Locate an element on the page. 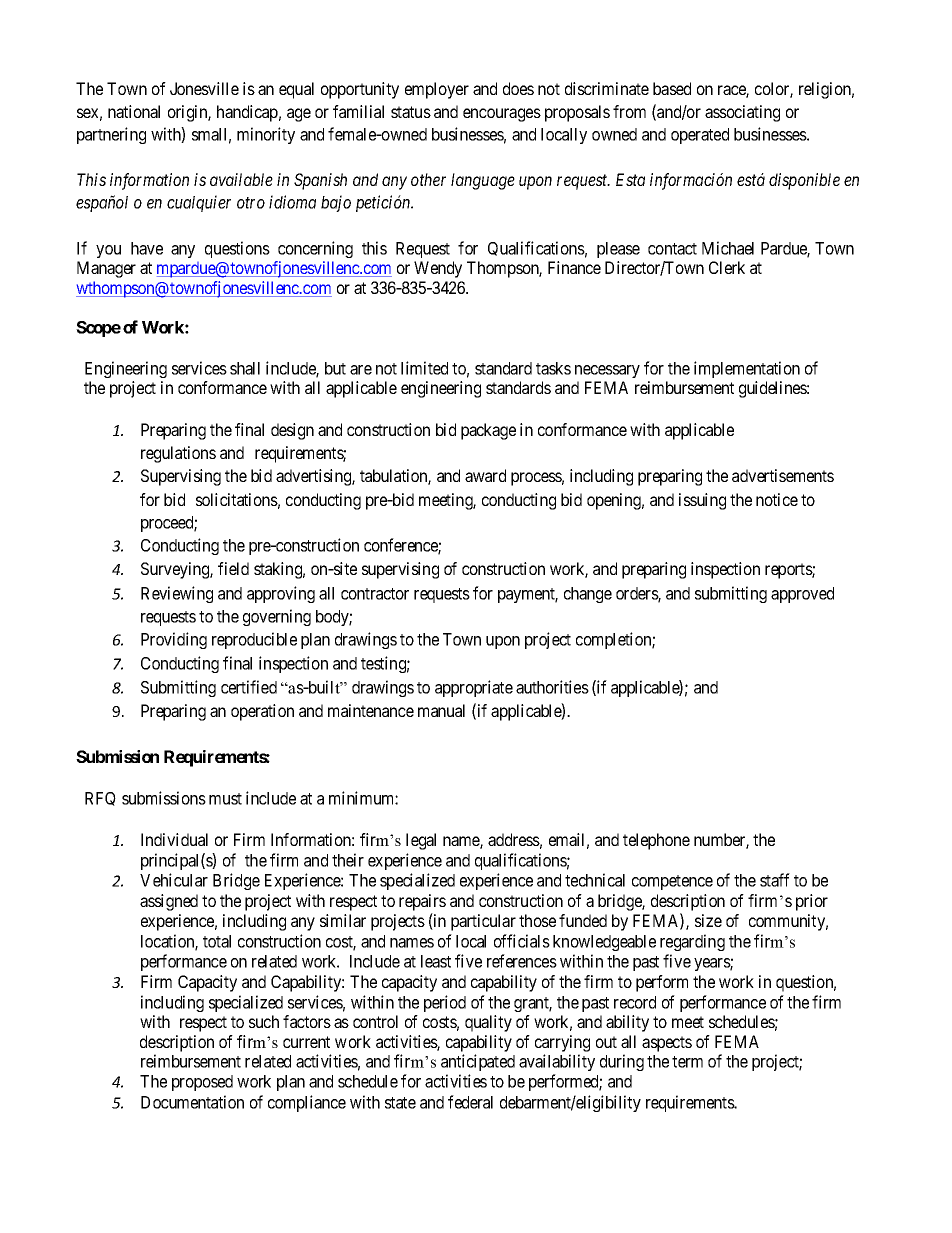  national is located at coordinates (134, 111).
